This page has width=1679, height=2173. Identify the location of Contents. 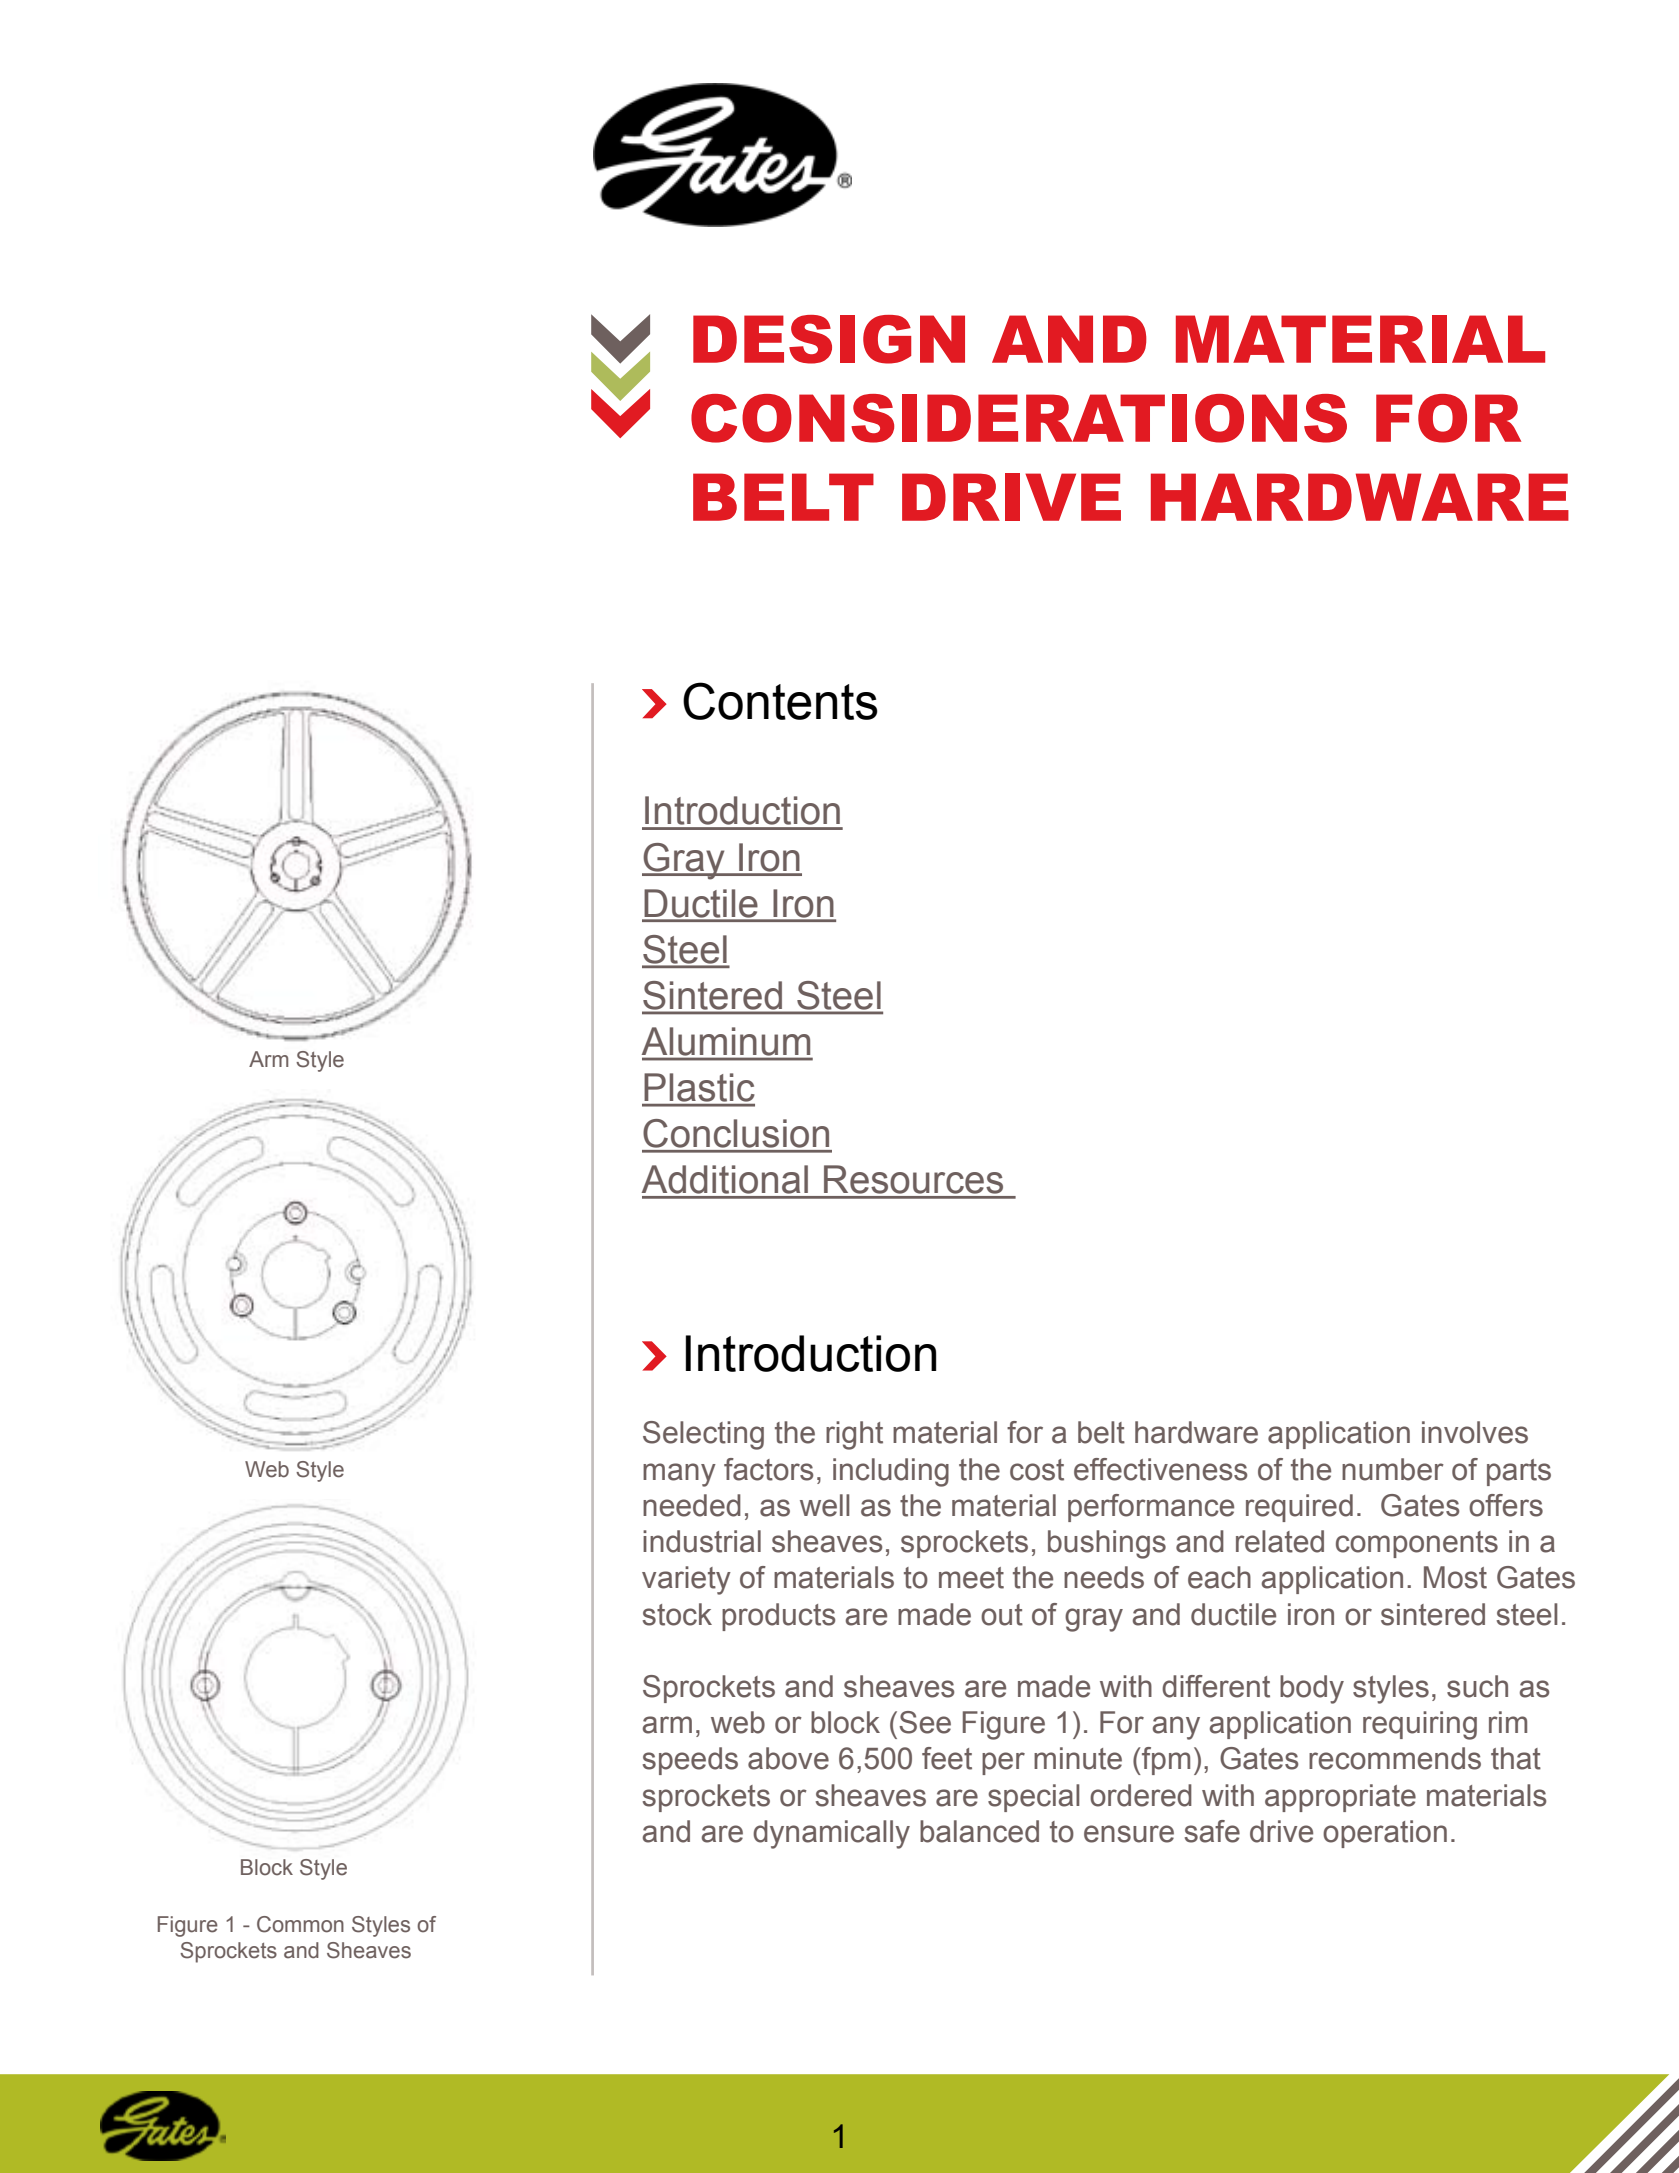
(780, 701).
